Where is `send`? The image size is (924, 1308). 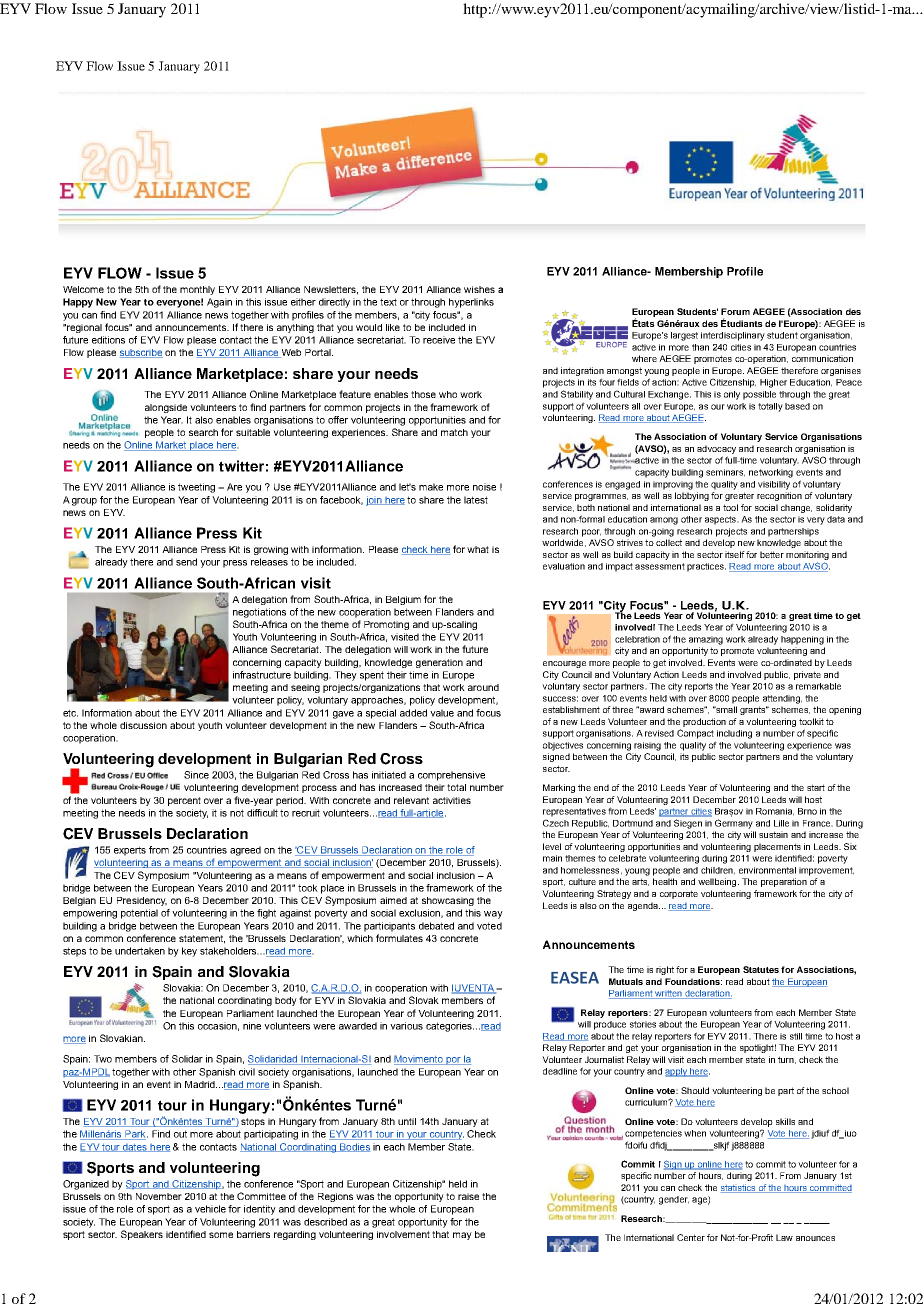 send is located at coordinates (186, 562).
